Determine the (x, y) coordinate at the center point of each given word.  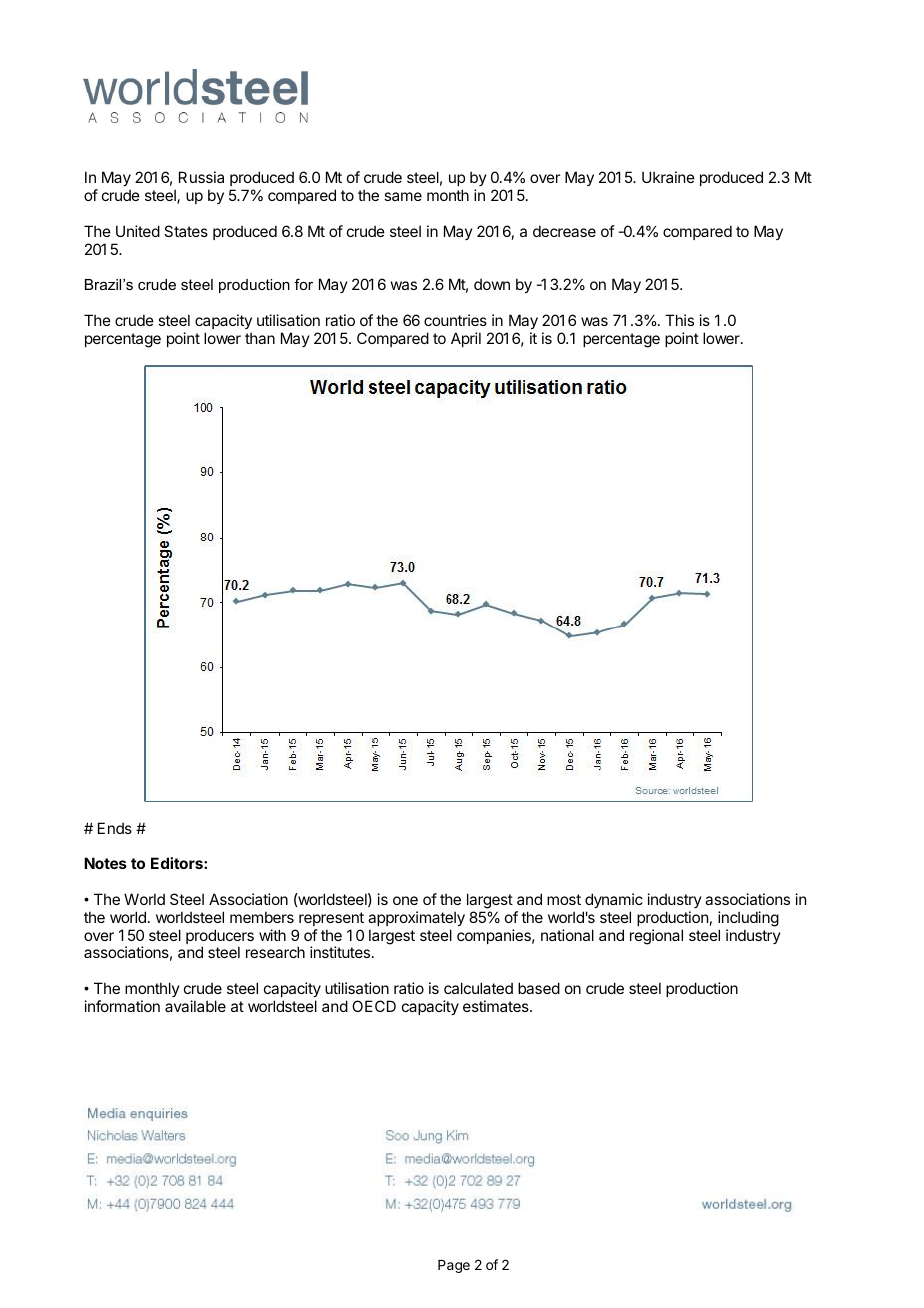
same (403, 196)
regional (656, 937)
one (405, 900)
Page (454, 1266)
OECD (374, 1006)
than (260, 338)
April (466, 339)
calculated (478, 988)
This (679, 320)
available (195, 1006)
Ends (115, 828)
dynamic (614, 900)
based (539, 988)
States (186, 231)
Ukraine (668, 177)
